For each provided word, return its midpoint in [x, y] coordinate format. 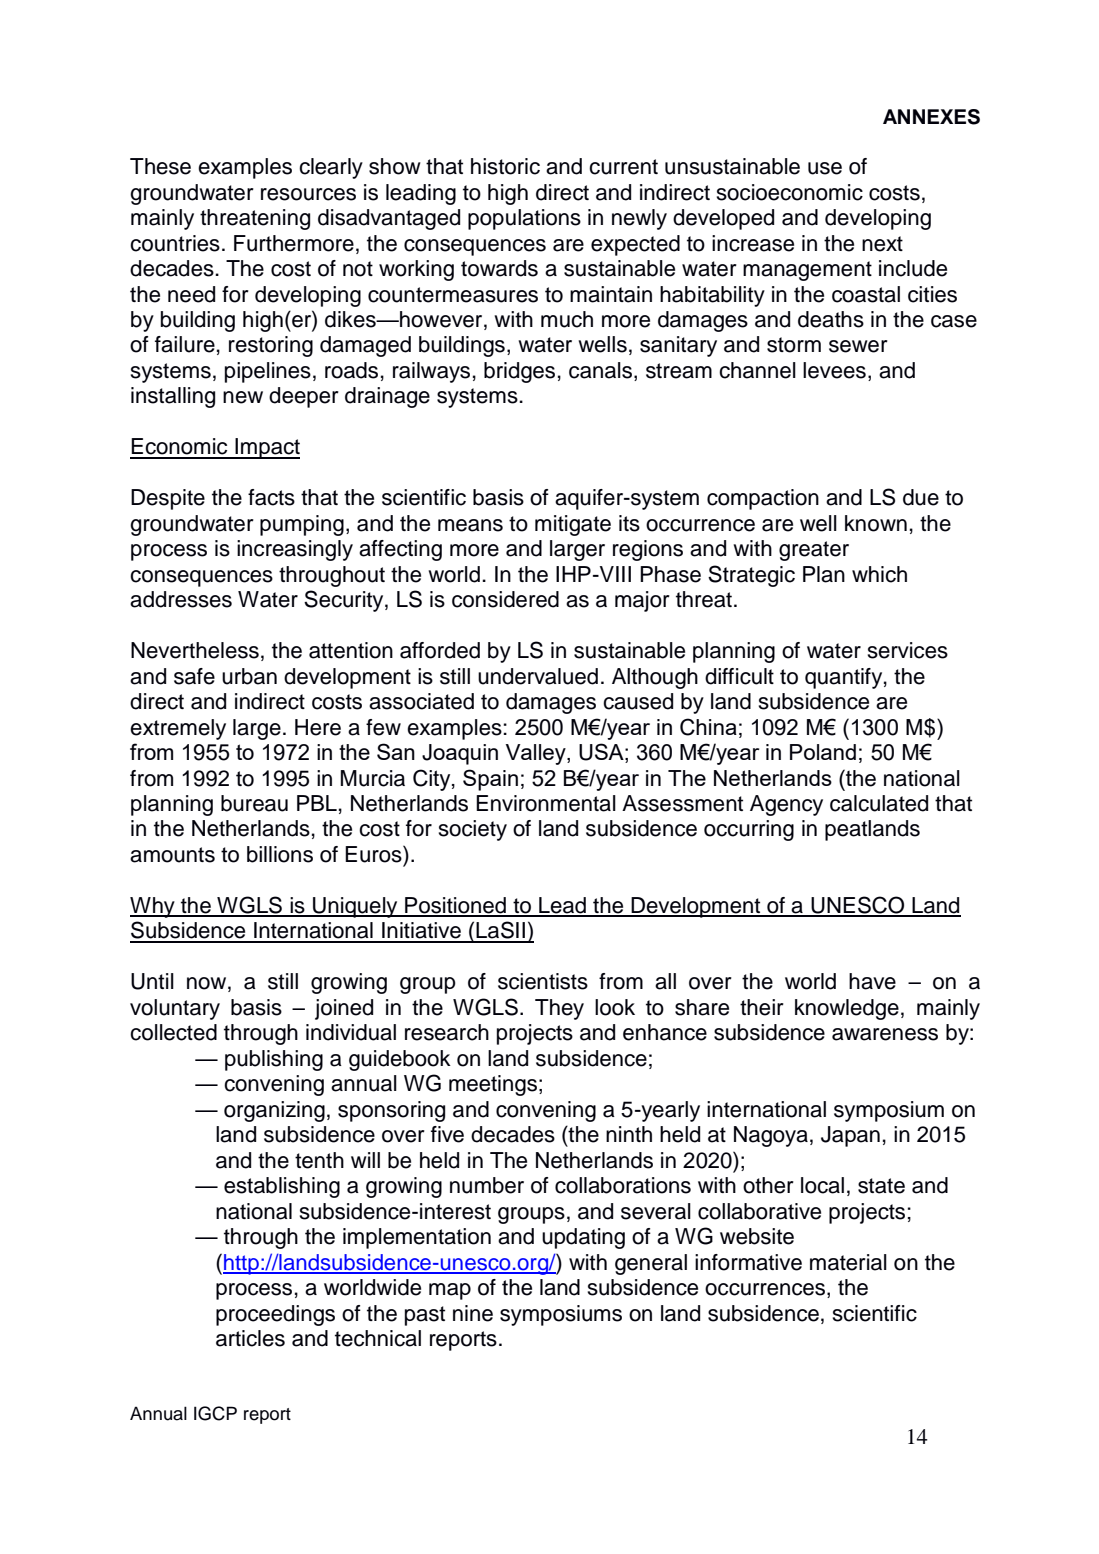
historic [505, 166]
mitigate [573, 525]
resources [308, 194]
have [872, 981]
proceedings [275, 1315]
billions [280, 854]
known [876, 523]
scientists [543, 981]
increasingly [295, 550]
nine [473, 1313]
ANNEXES [931, 117]
